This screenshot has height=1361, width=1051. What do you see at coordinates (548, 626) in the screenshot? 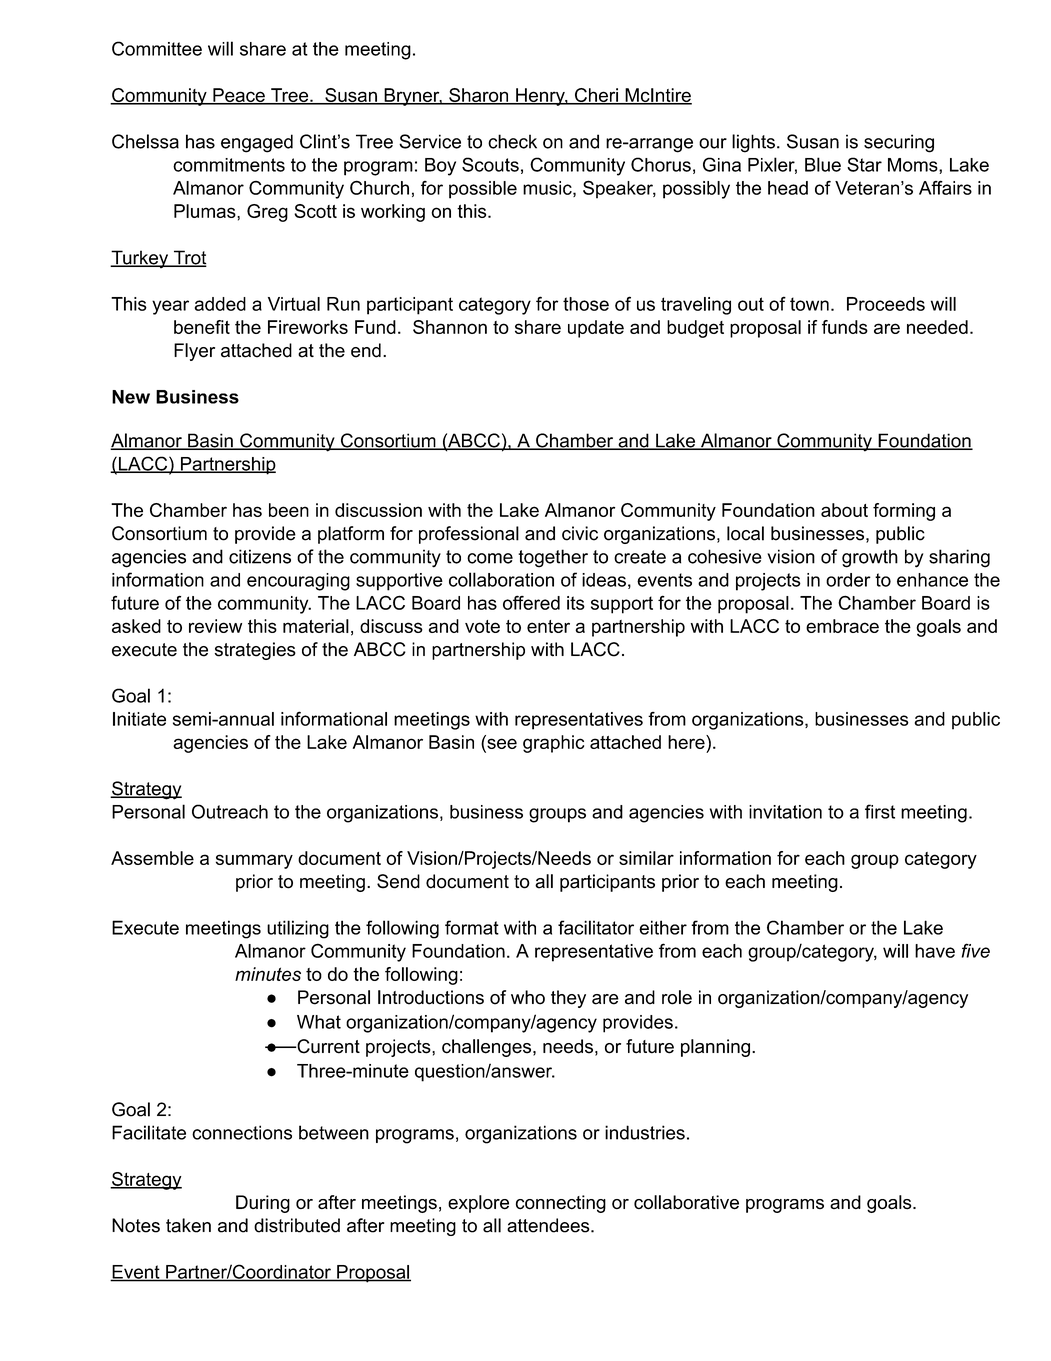
I see `enter` at bounding box center [548, 626].
